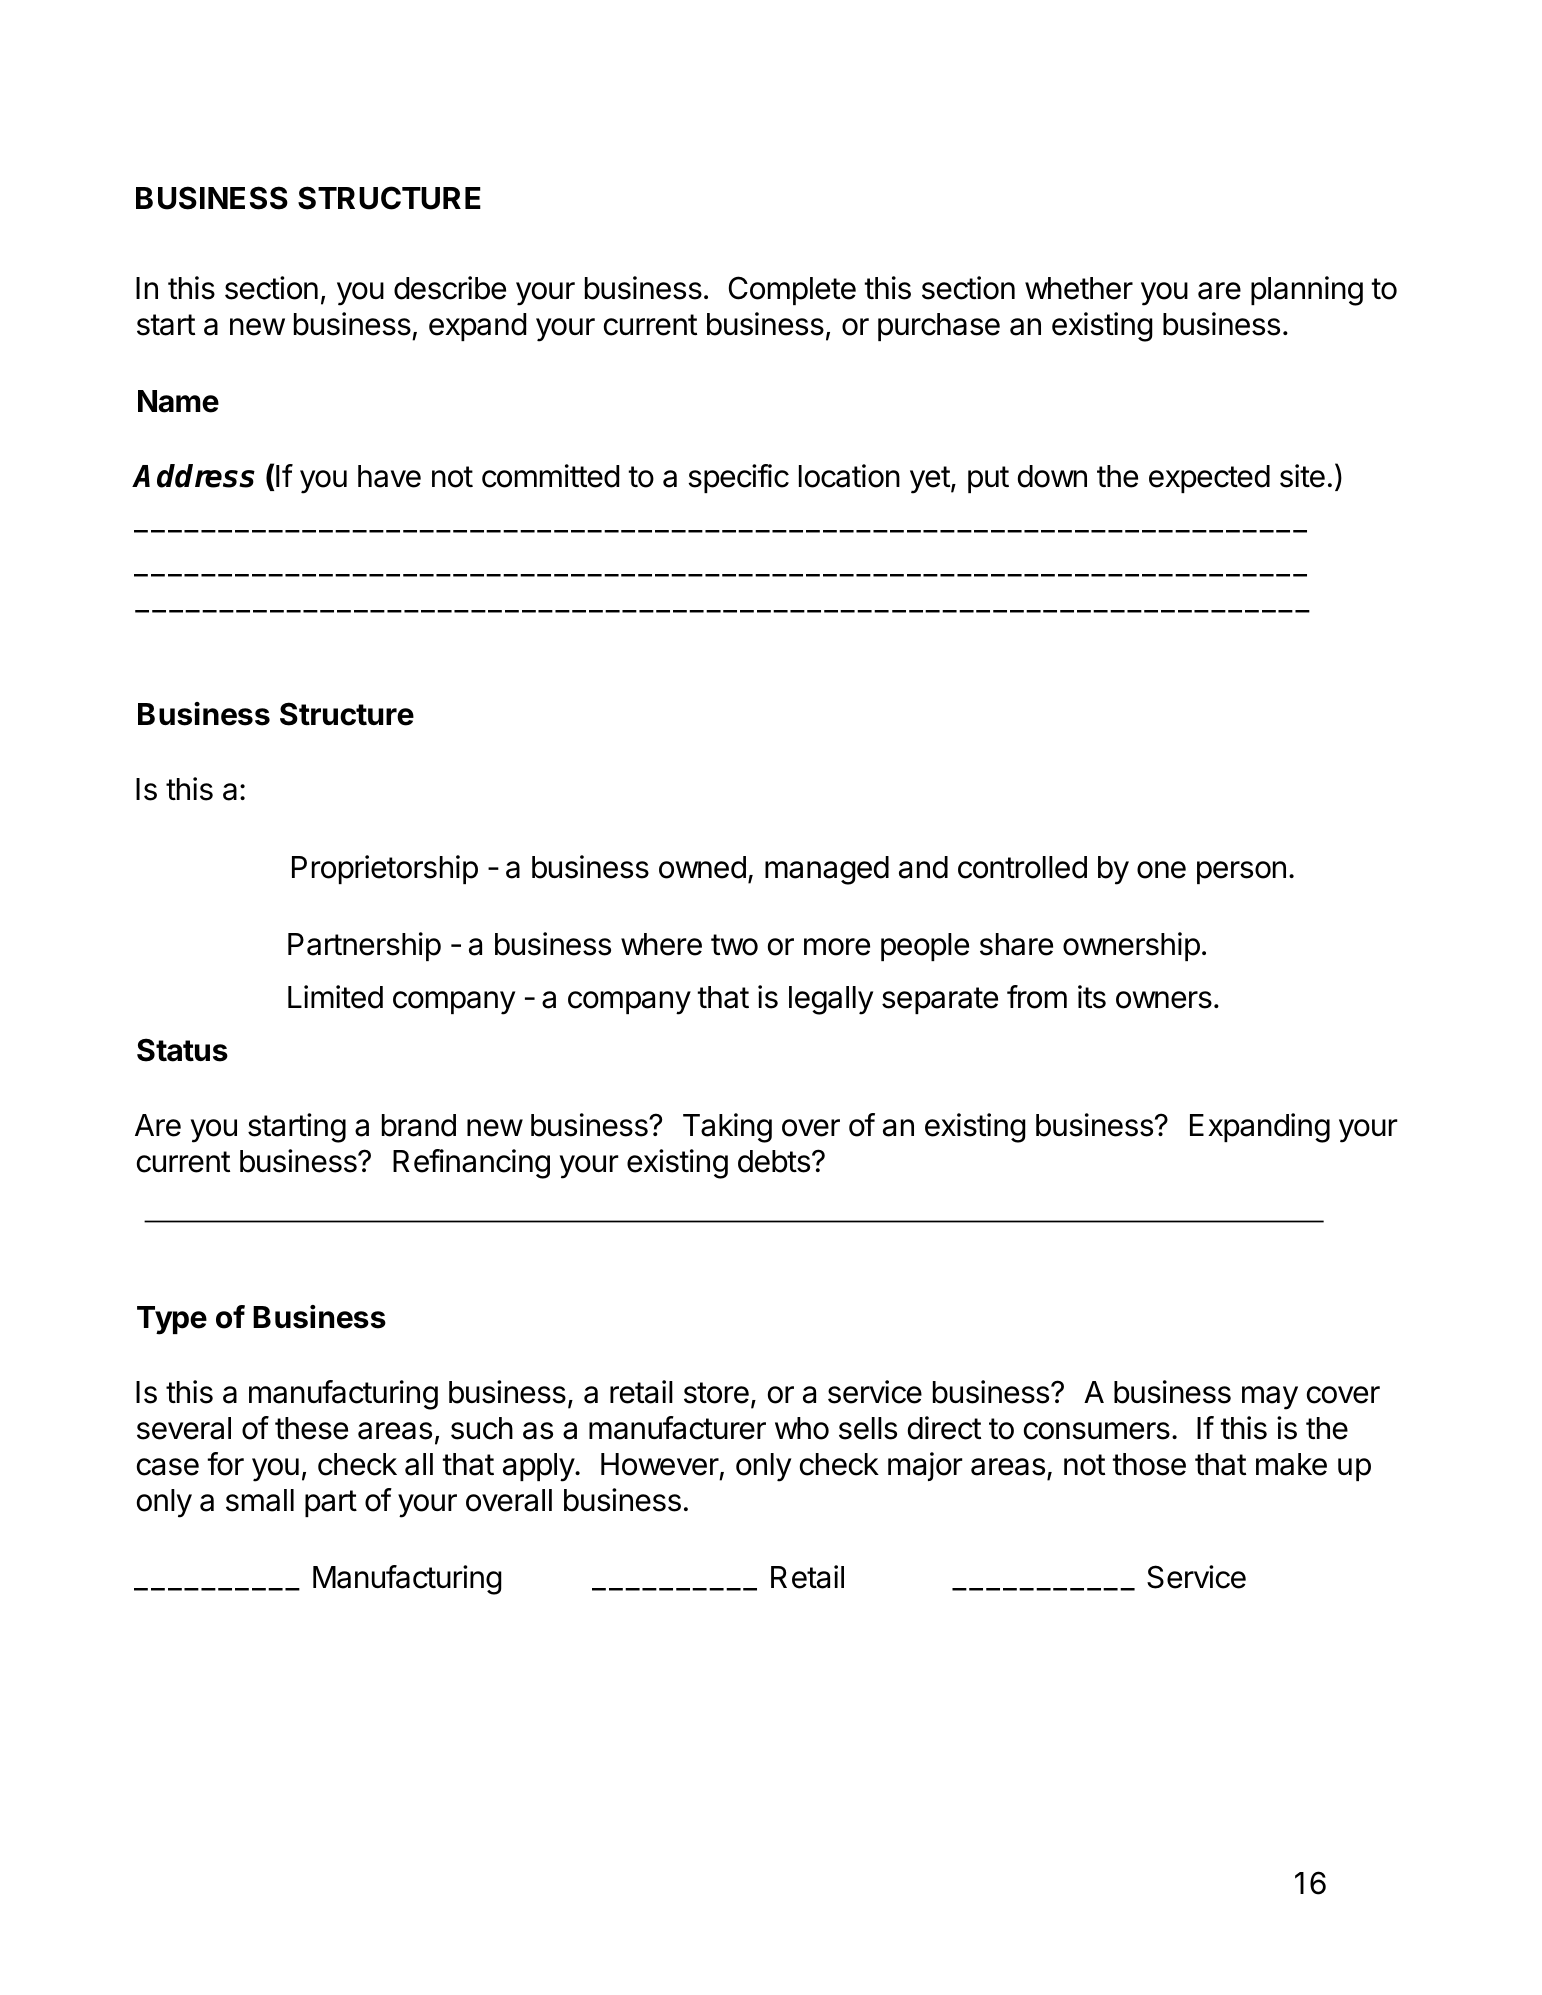 The width and height of the document is (1542, 1995). Describe the element at coordinates (385, 869) in the document. I see `Proprietorship` at that location.
